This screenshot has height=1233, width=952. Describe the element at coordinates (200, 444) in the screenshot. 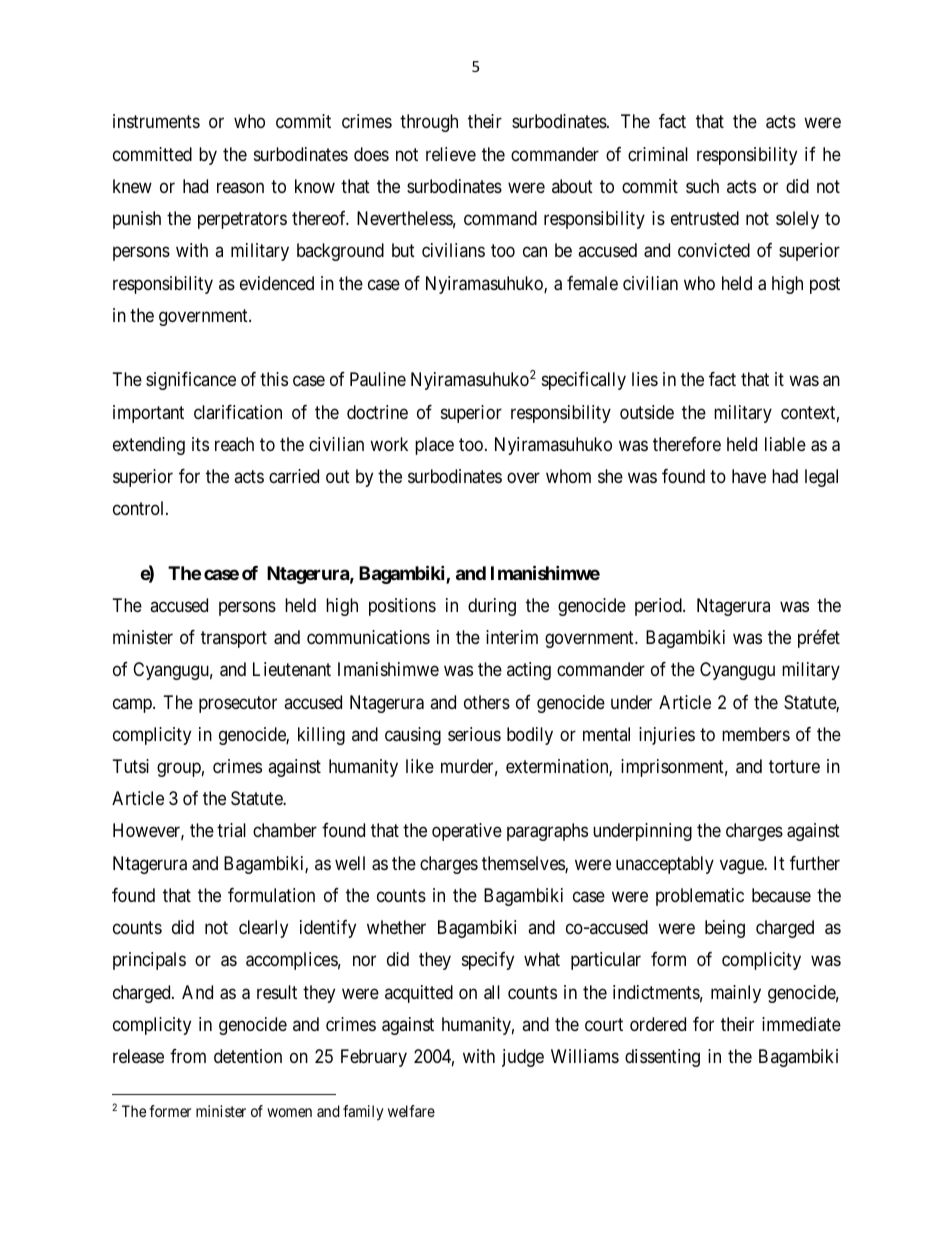

I see `its` at that location.
